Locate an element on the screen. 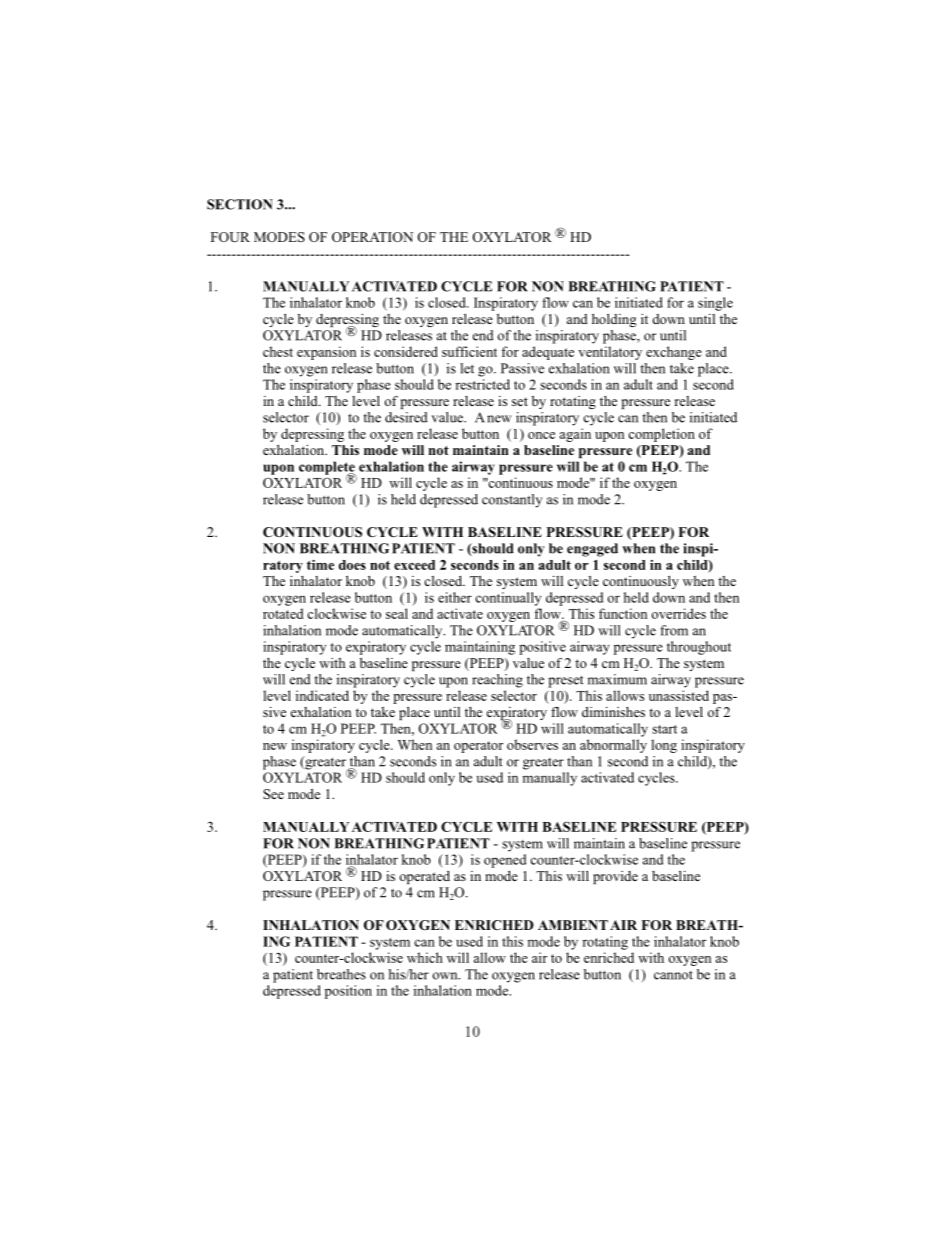  cannot is located at coordinates (673, 975).
